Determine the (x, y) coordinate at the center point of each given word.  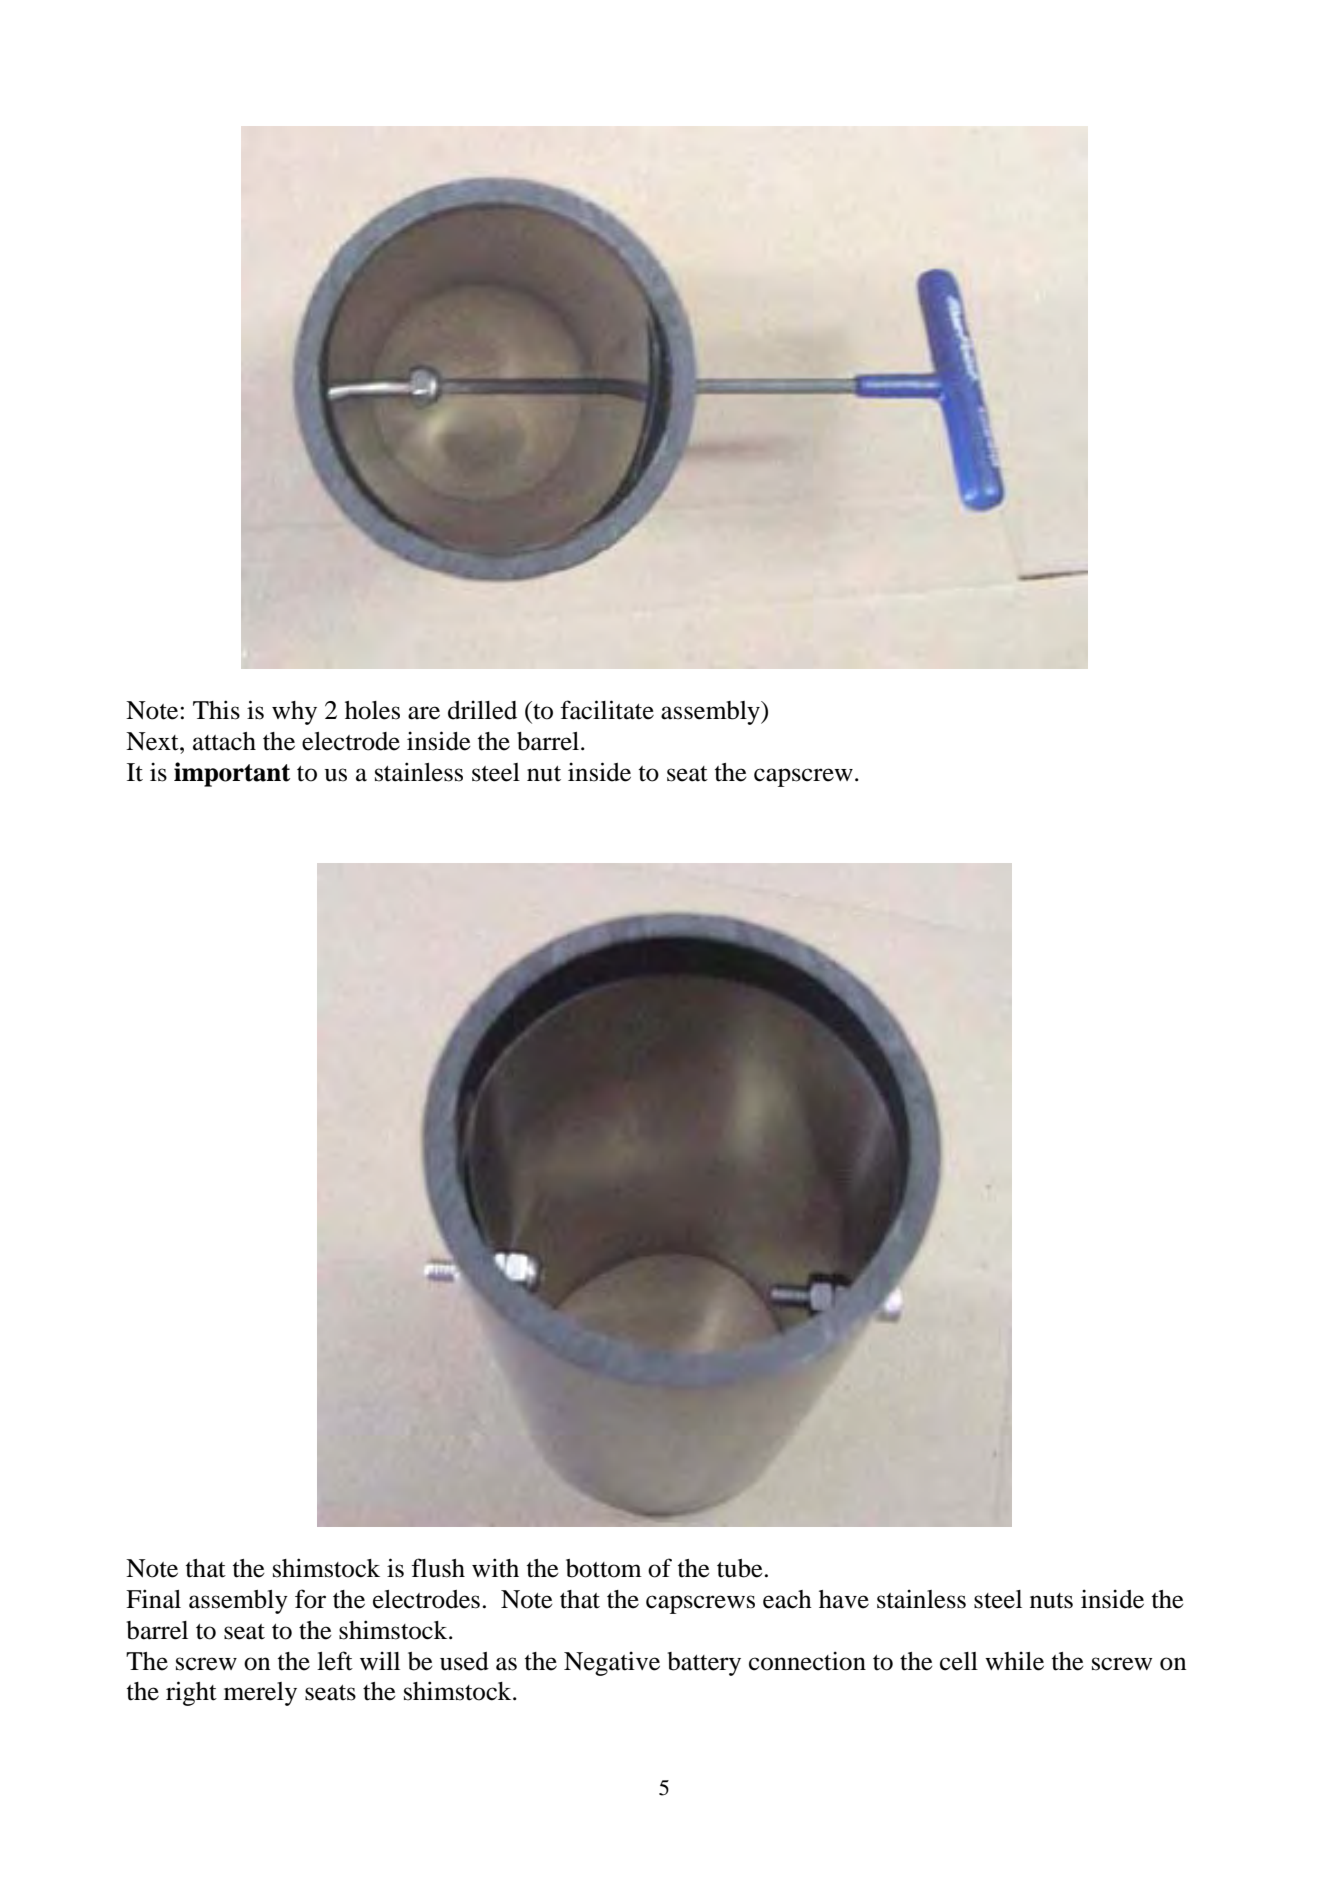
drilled (482, 710)
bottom (604, 1568)
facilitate (607, 710)
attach (224, 741)
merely (260, 1694)
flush (438, 1568)
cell (959, 1661)
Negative (612, 1663)
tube (740, 1568)
